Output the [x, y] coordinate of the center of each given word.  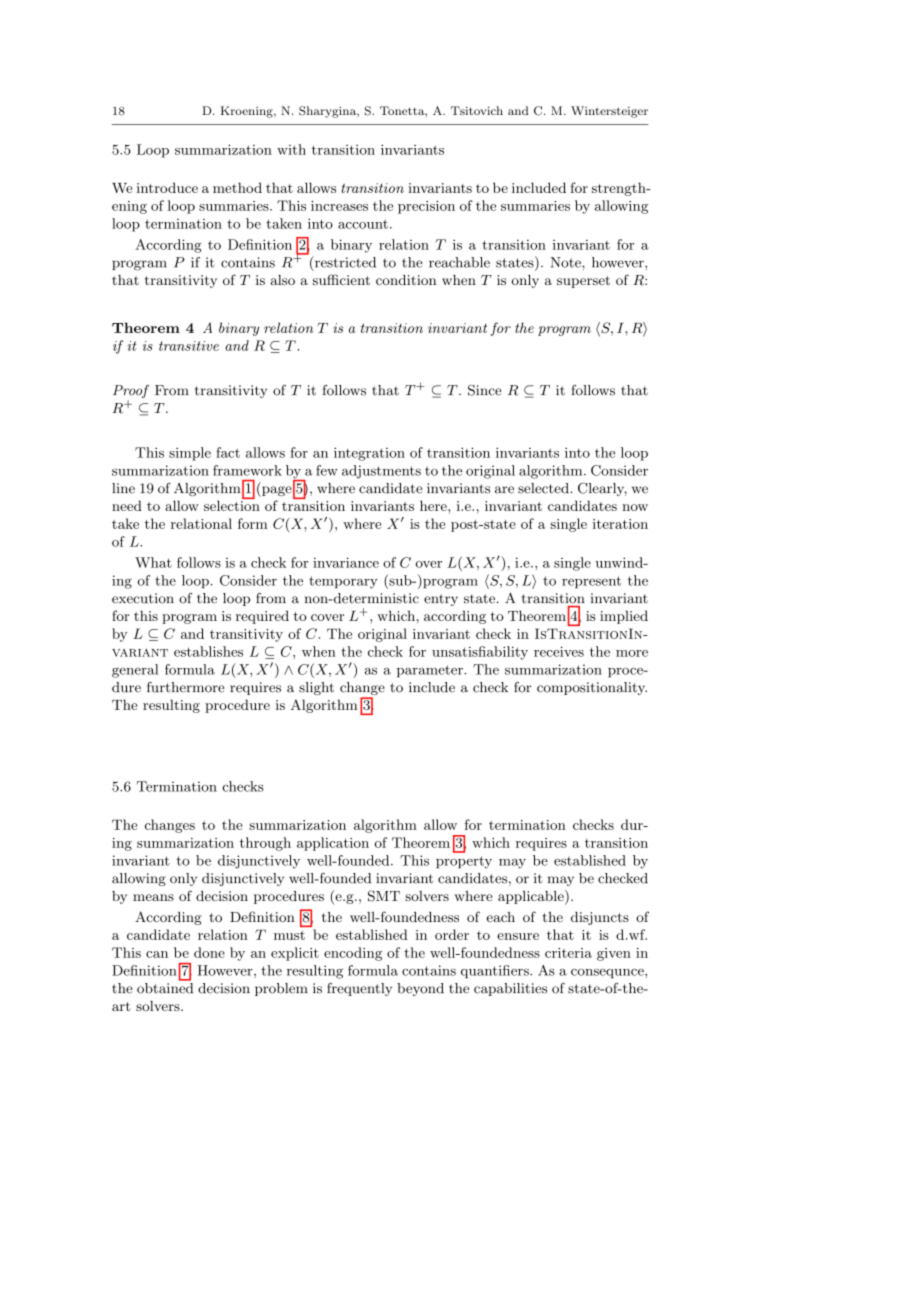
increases [339, 206]
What [153, 562]
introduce [167, 187]
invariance [346, 562]
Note [566, 262]
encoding [353, 954]
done [209, 952]
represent [591, 582]
